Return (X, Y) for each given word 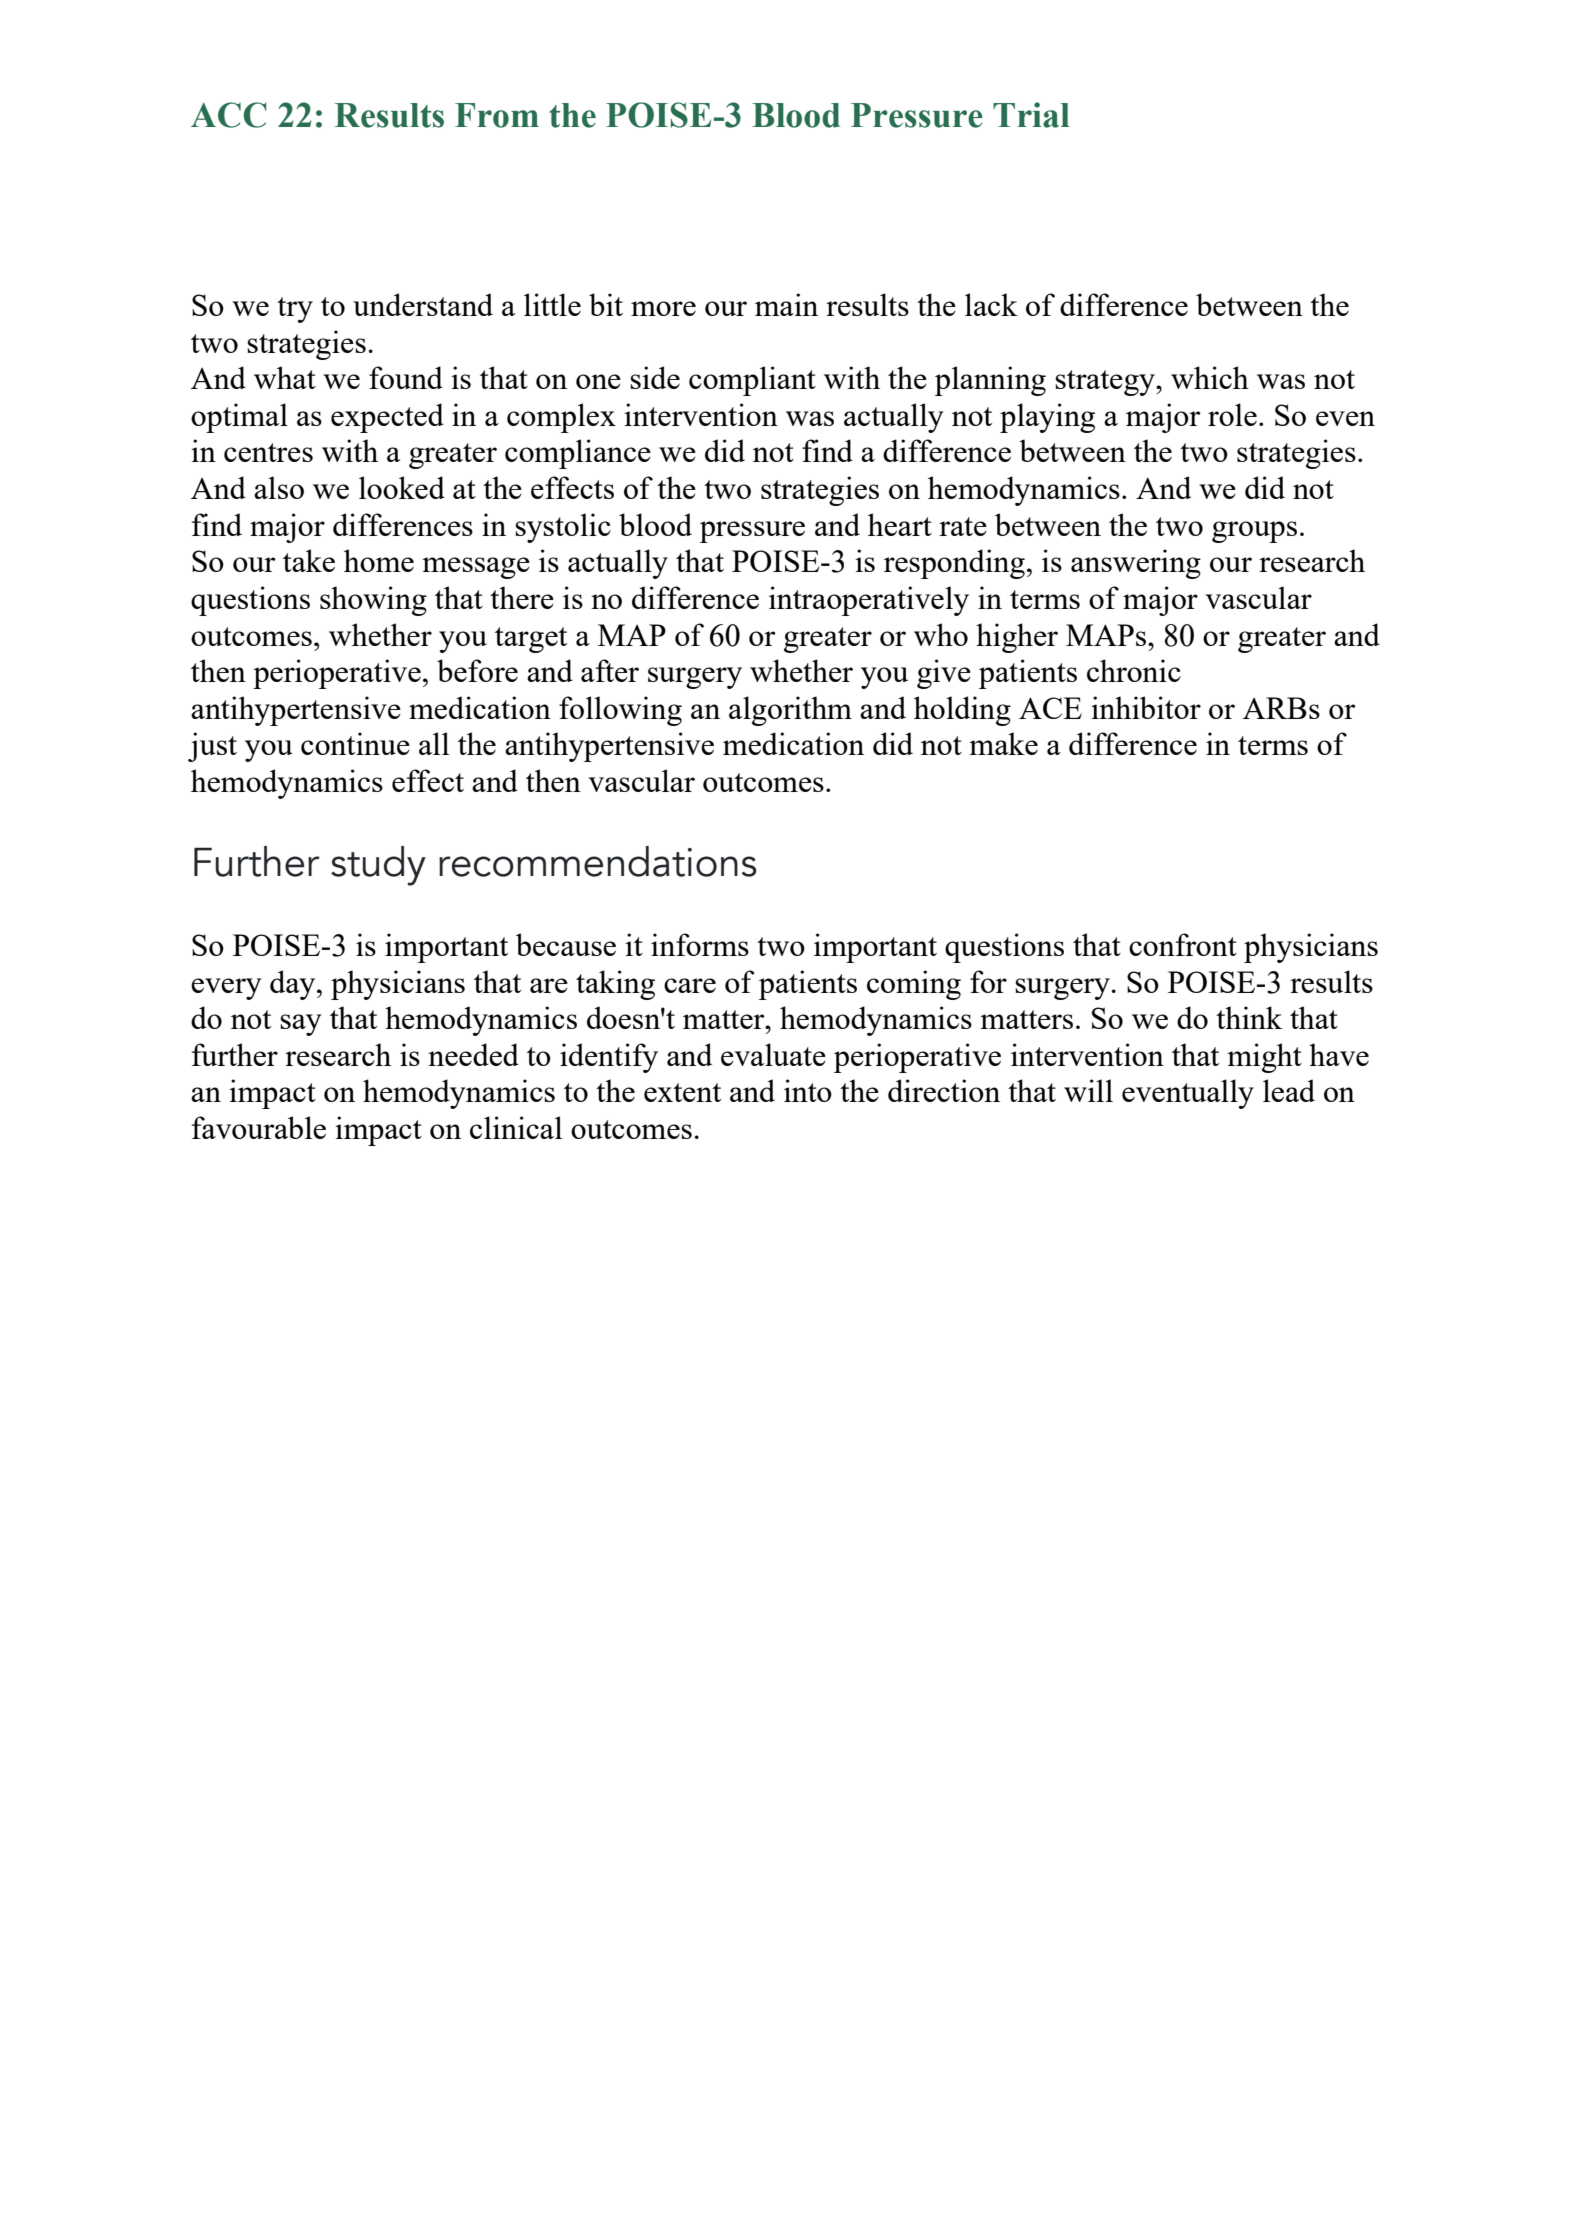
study (378, 866)
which (1210, 377)
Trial (1031, 115)
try (295, 310)
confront (1183, 944)
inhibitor (1146, 707)
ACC (228, 115)
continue (355, 743)
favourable (259, 1127)
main (786, 304)
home (379, 560)
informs (700, 944)
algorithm (790, 711)
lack (991, 304)
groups (1254, 532)
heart (900, 524)
